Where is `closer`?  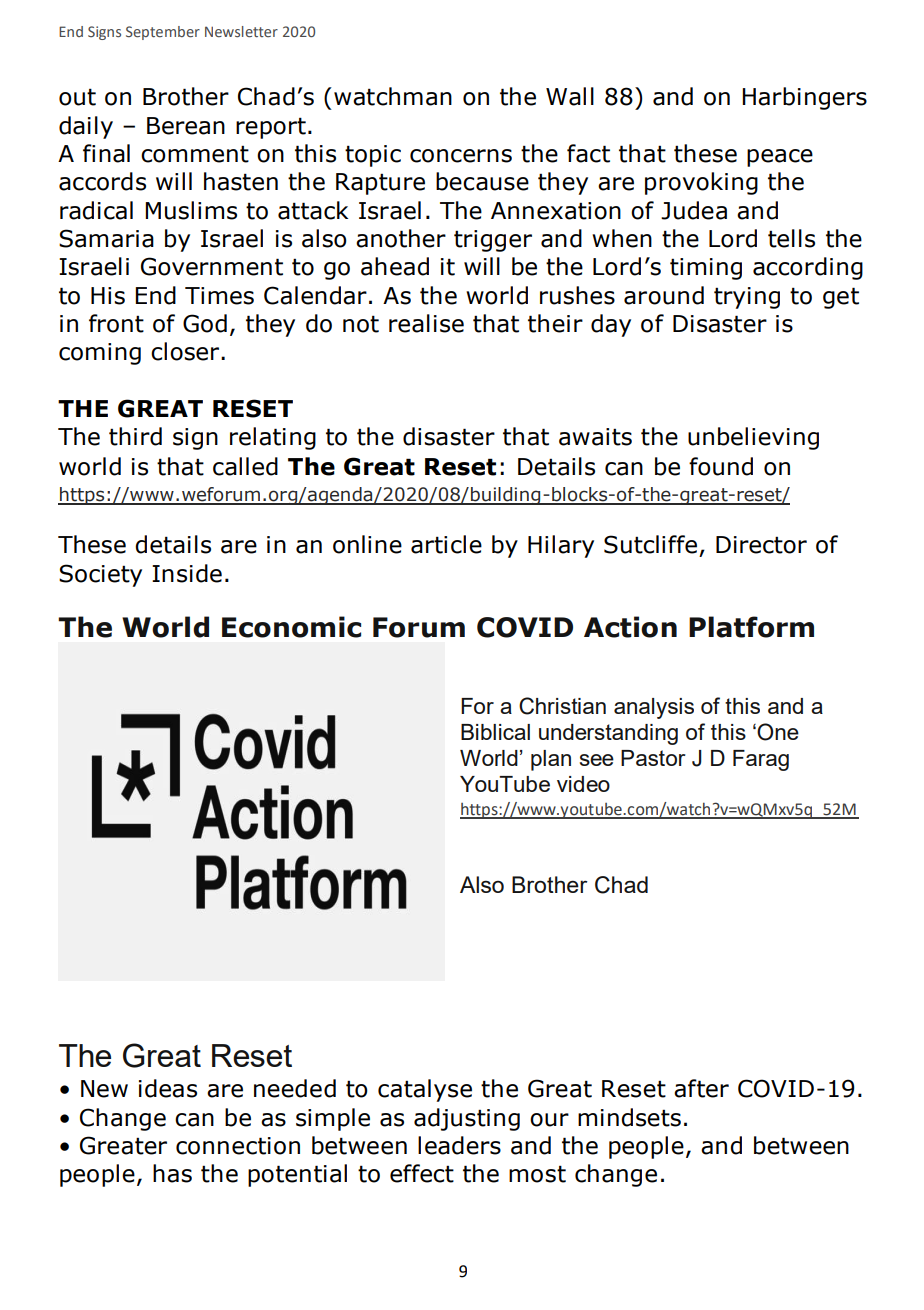
closer is located at coordinates (186, 351).
